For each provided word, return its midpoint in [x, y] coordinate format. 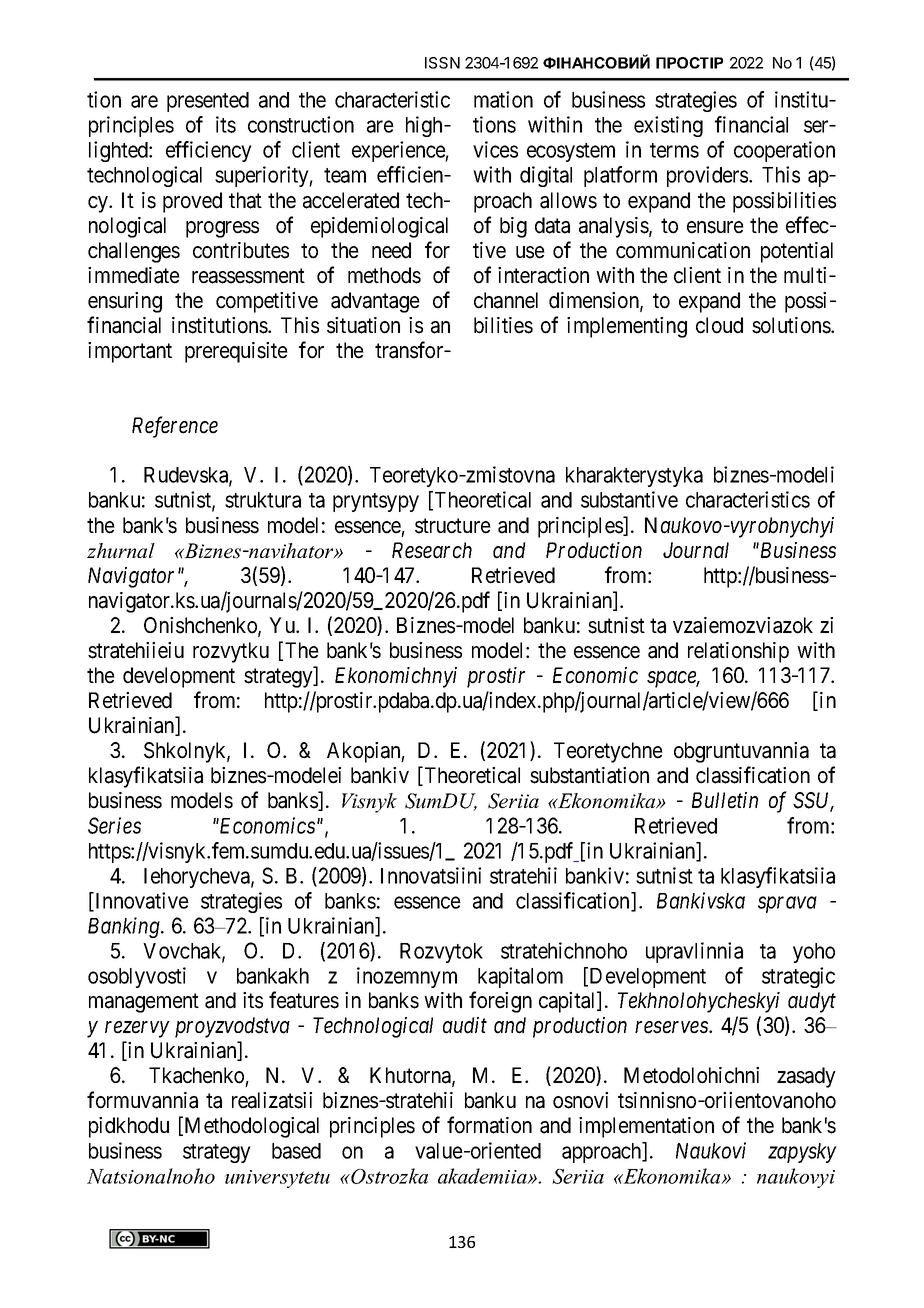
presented [208, 102]
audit [465, 1025]
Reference [175, 427]
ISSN [442, 63]
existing [668, 126]
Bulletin [725, 800]
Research [432, 550]
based [296, 1151]
